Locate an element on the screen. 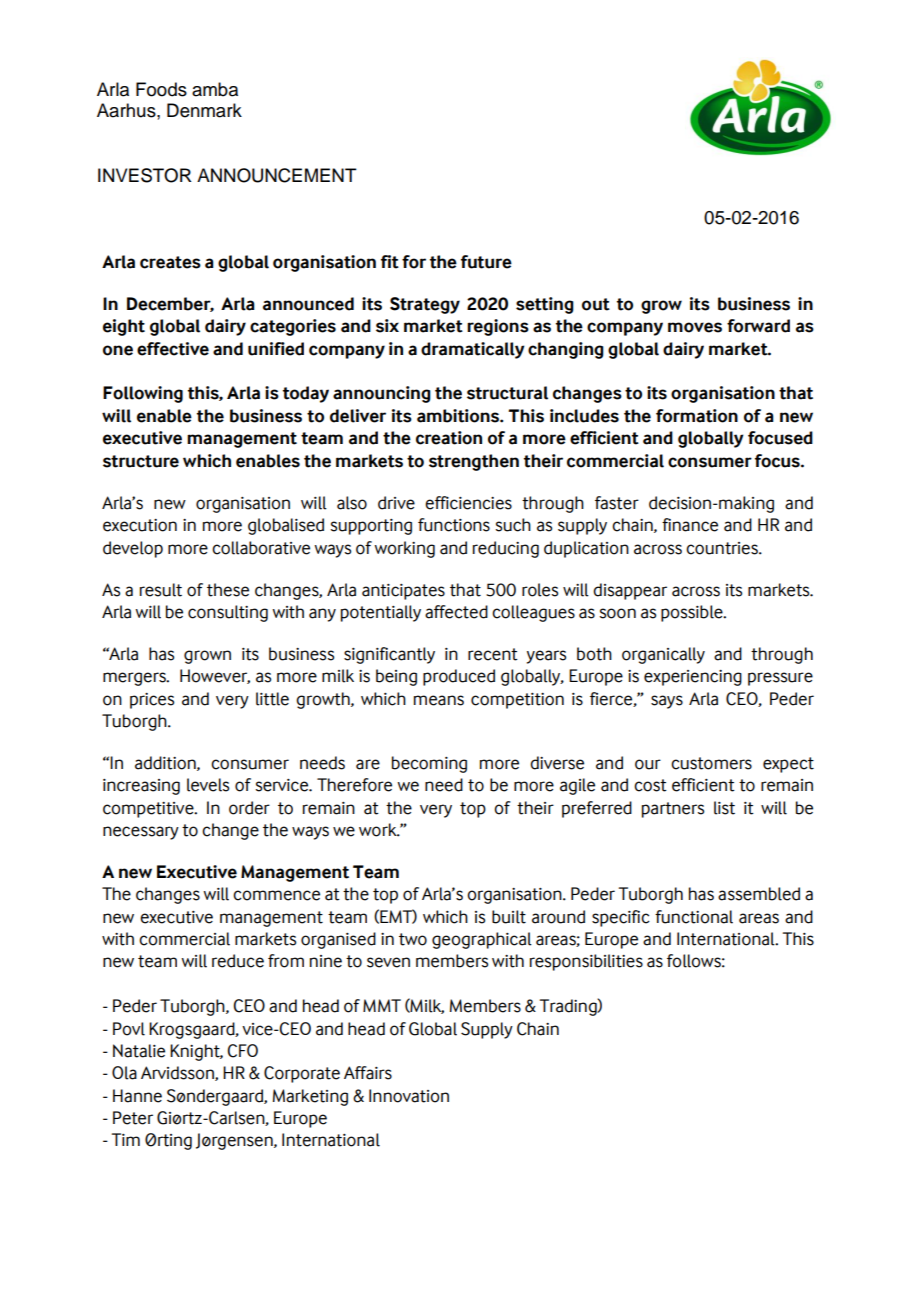 The width and height of the screenshot is (924, 1308). consulting is located at coordinates (228, 613).
